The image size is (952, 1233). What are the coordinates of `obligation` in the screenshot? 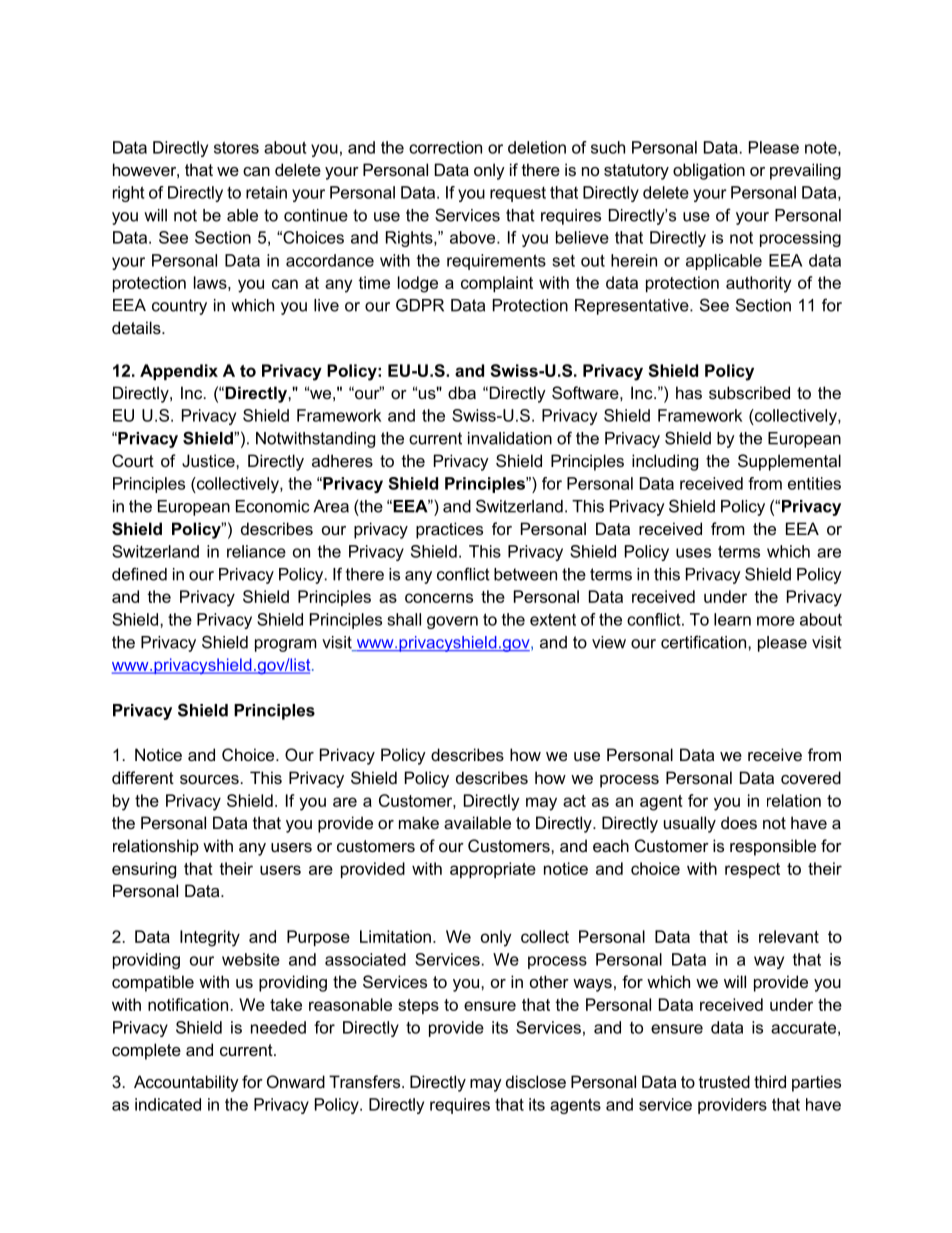 It's located at (709, 171).
